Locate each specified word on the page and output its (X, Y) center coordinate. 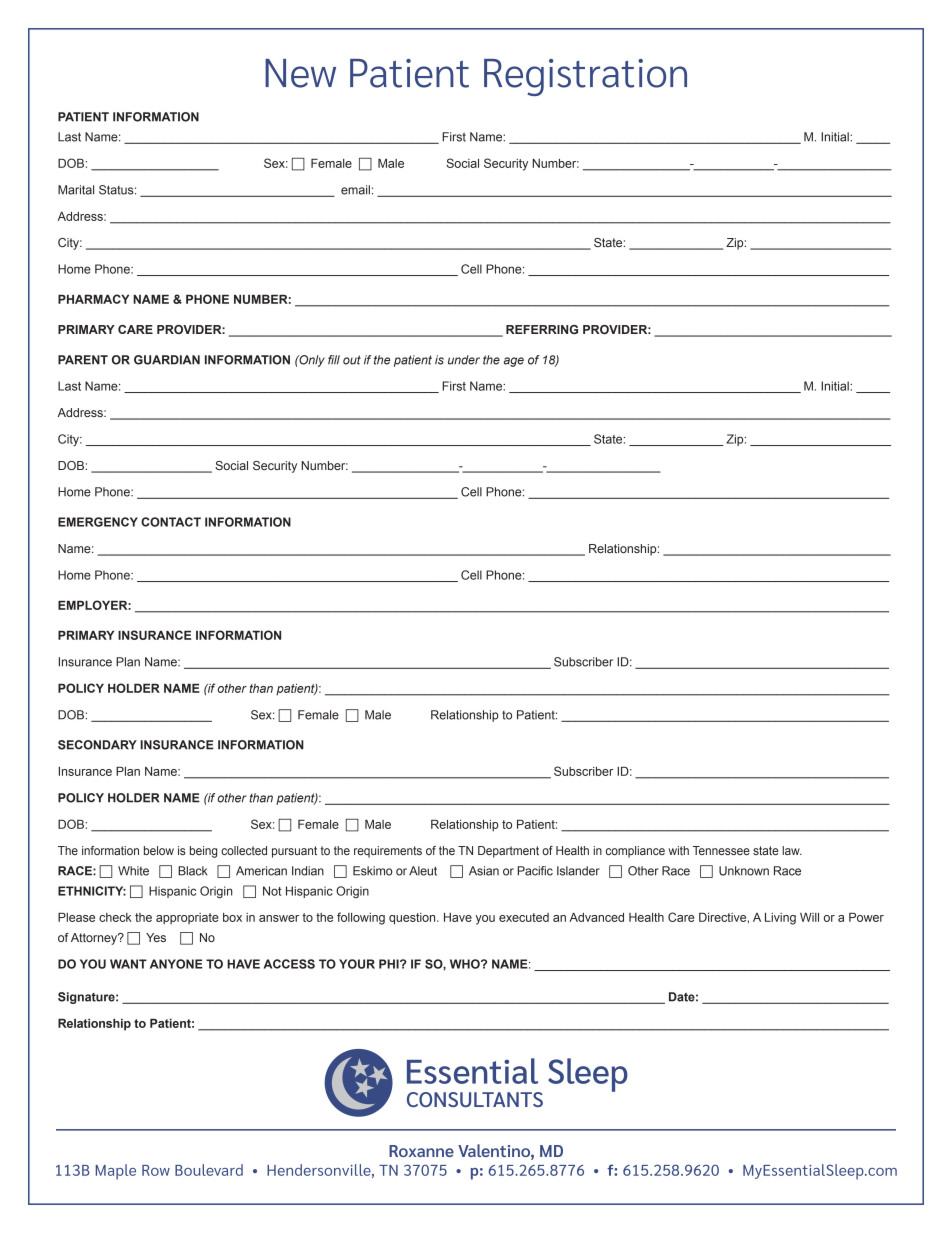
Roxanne (421, 1151)
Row (156, 1170)
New (300, 73)
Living (780, 919)
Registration (585, 77)
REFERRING (542, 329)
